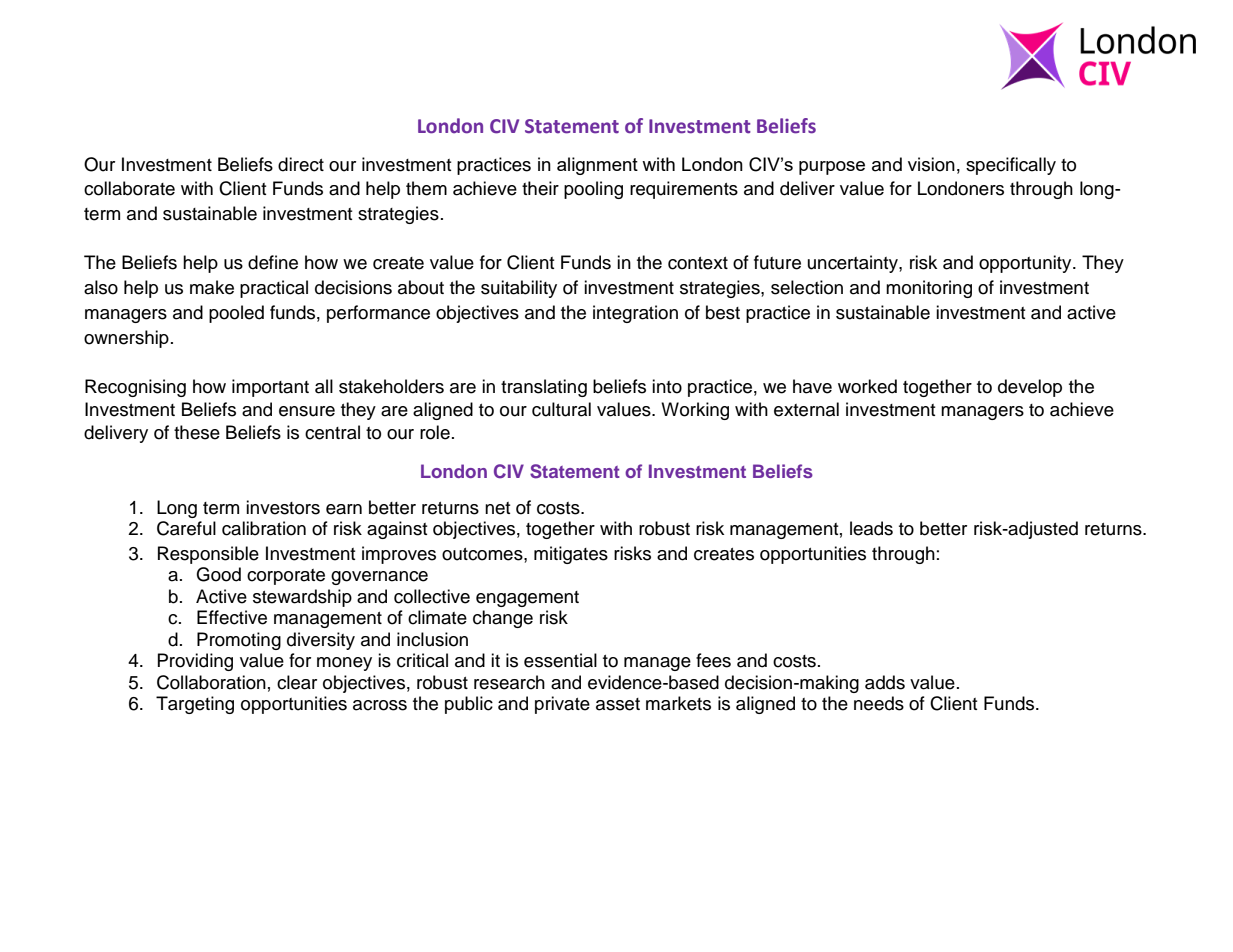 The image size is (1233, 952). I want to click on worked, so click(867, 386).
